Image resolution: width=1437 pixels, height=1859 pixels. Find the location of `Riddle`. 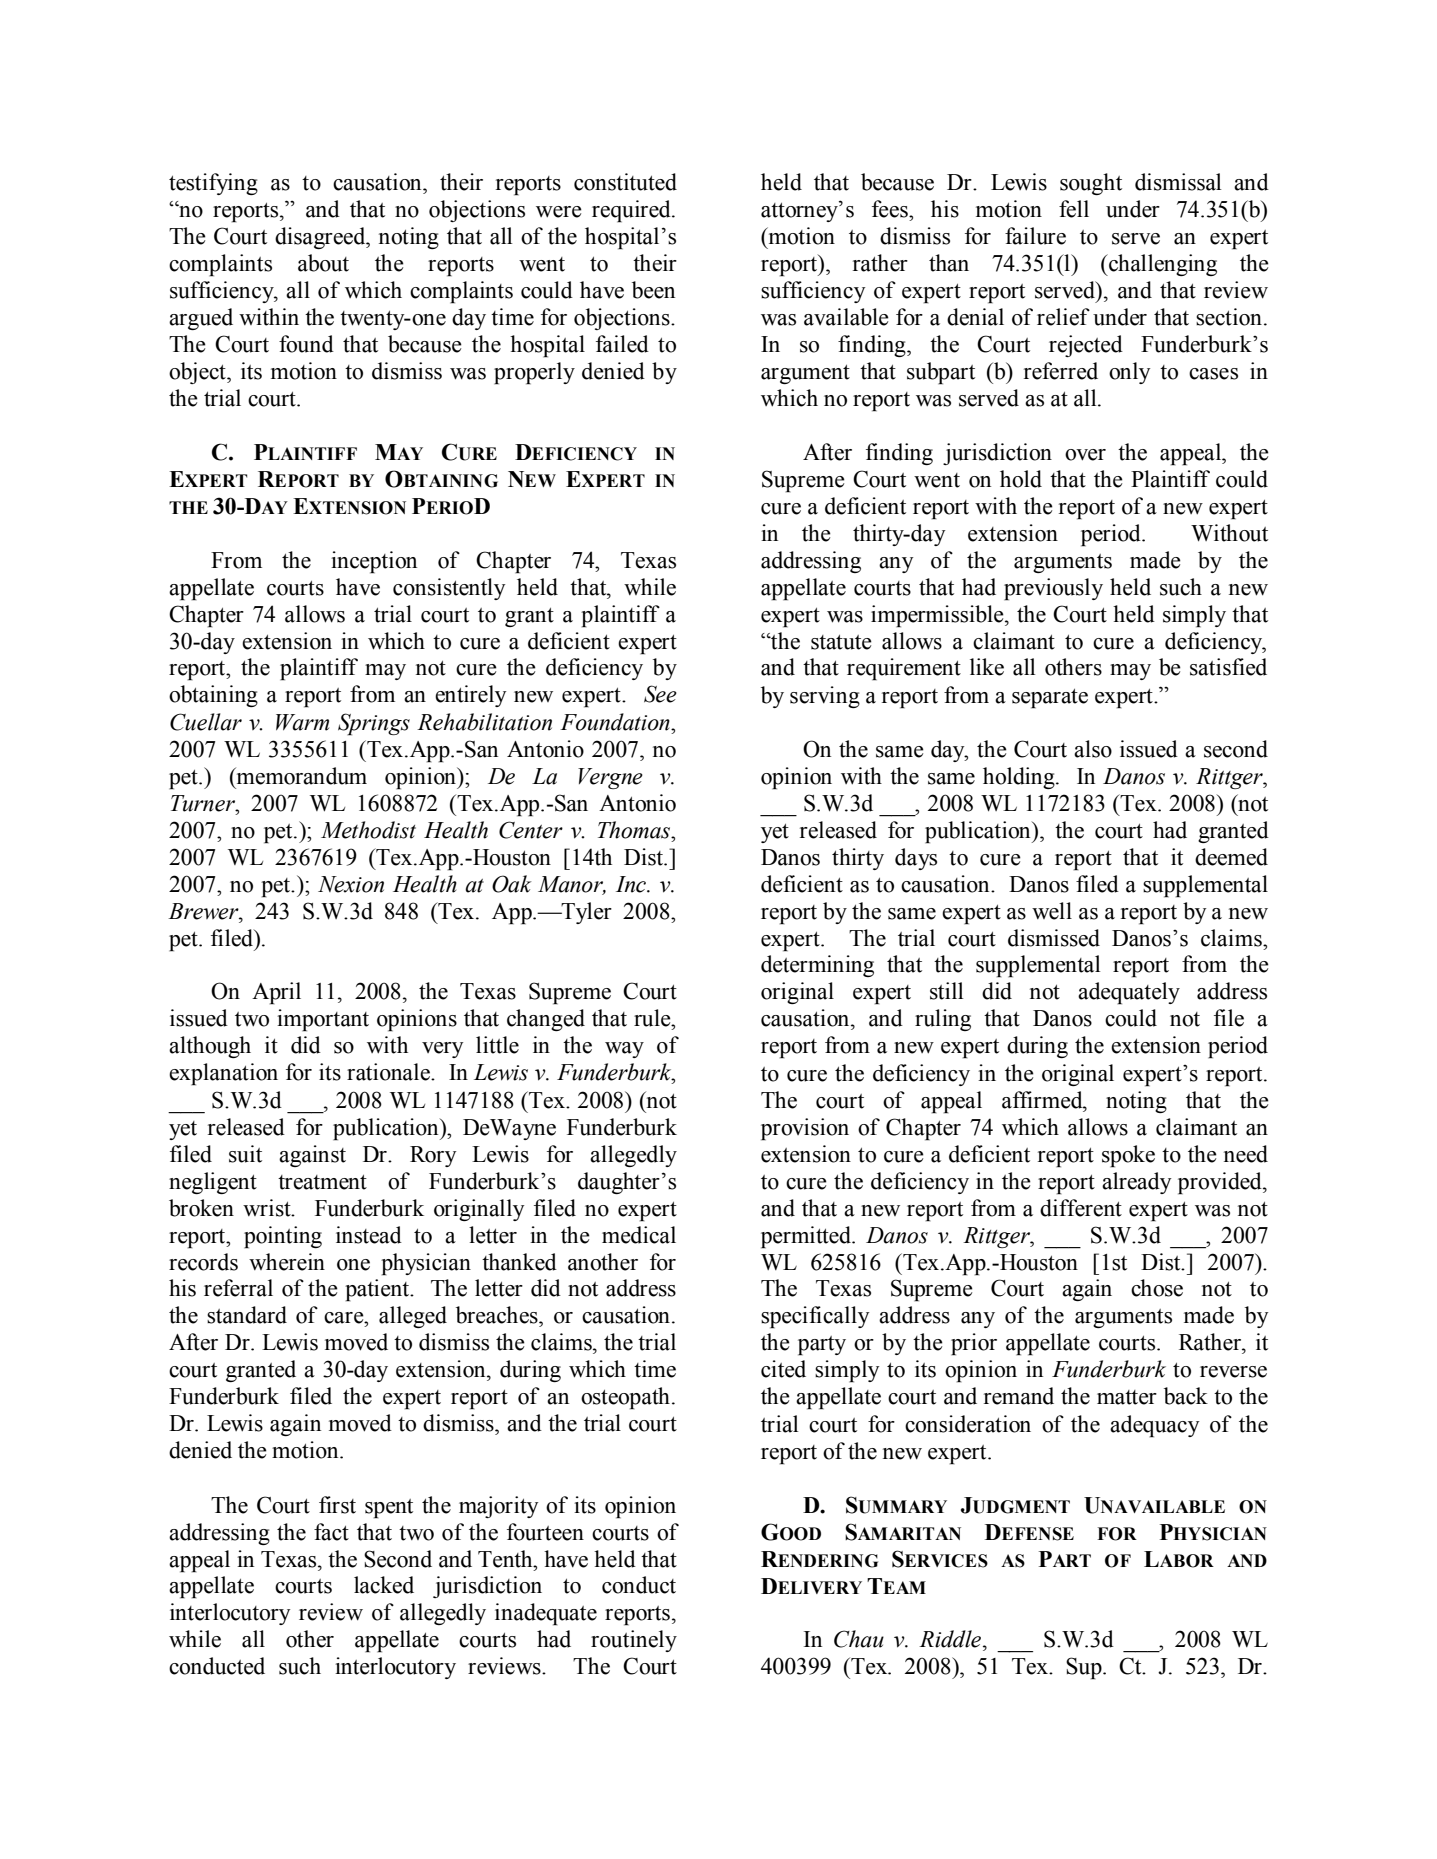

Riddle is located at coordinates (951, 1639).
